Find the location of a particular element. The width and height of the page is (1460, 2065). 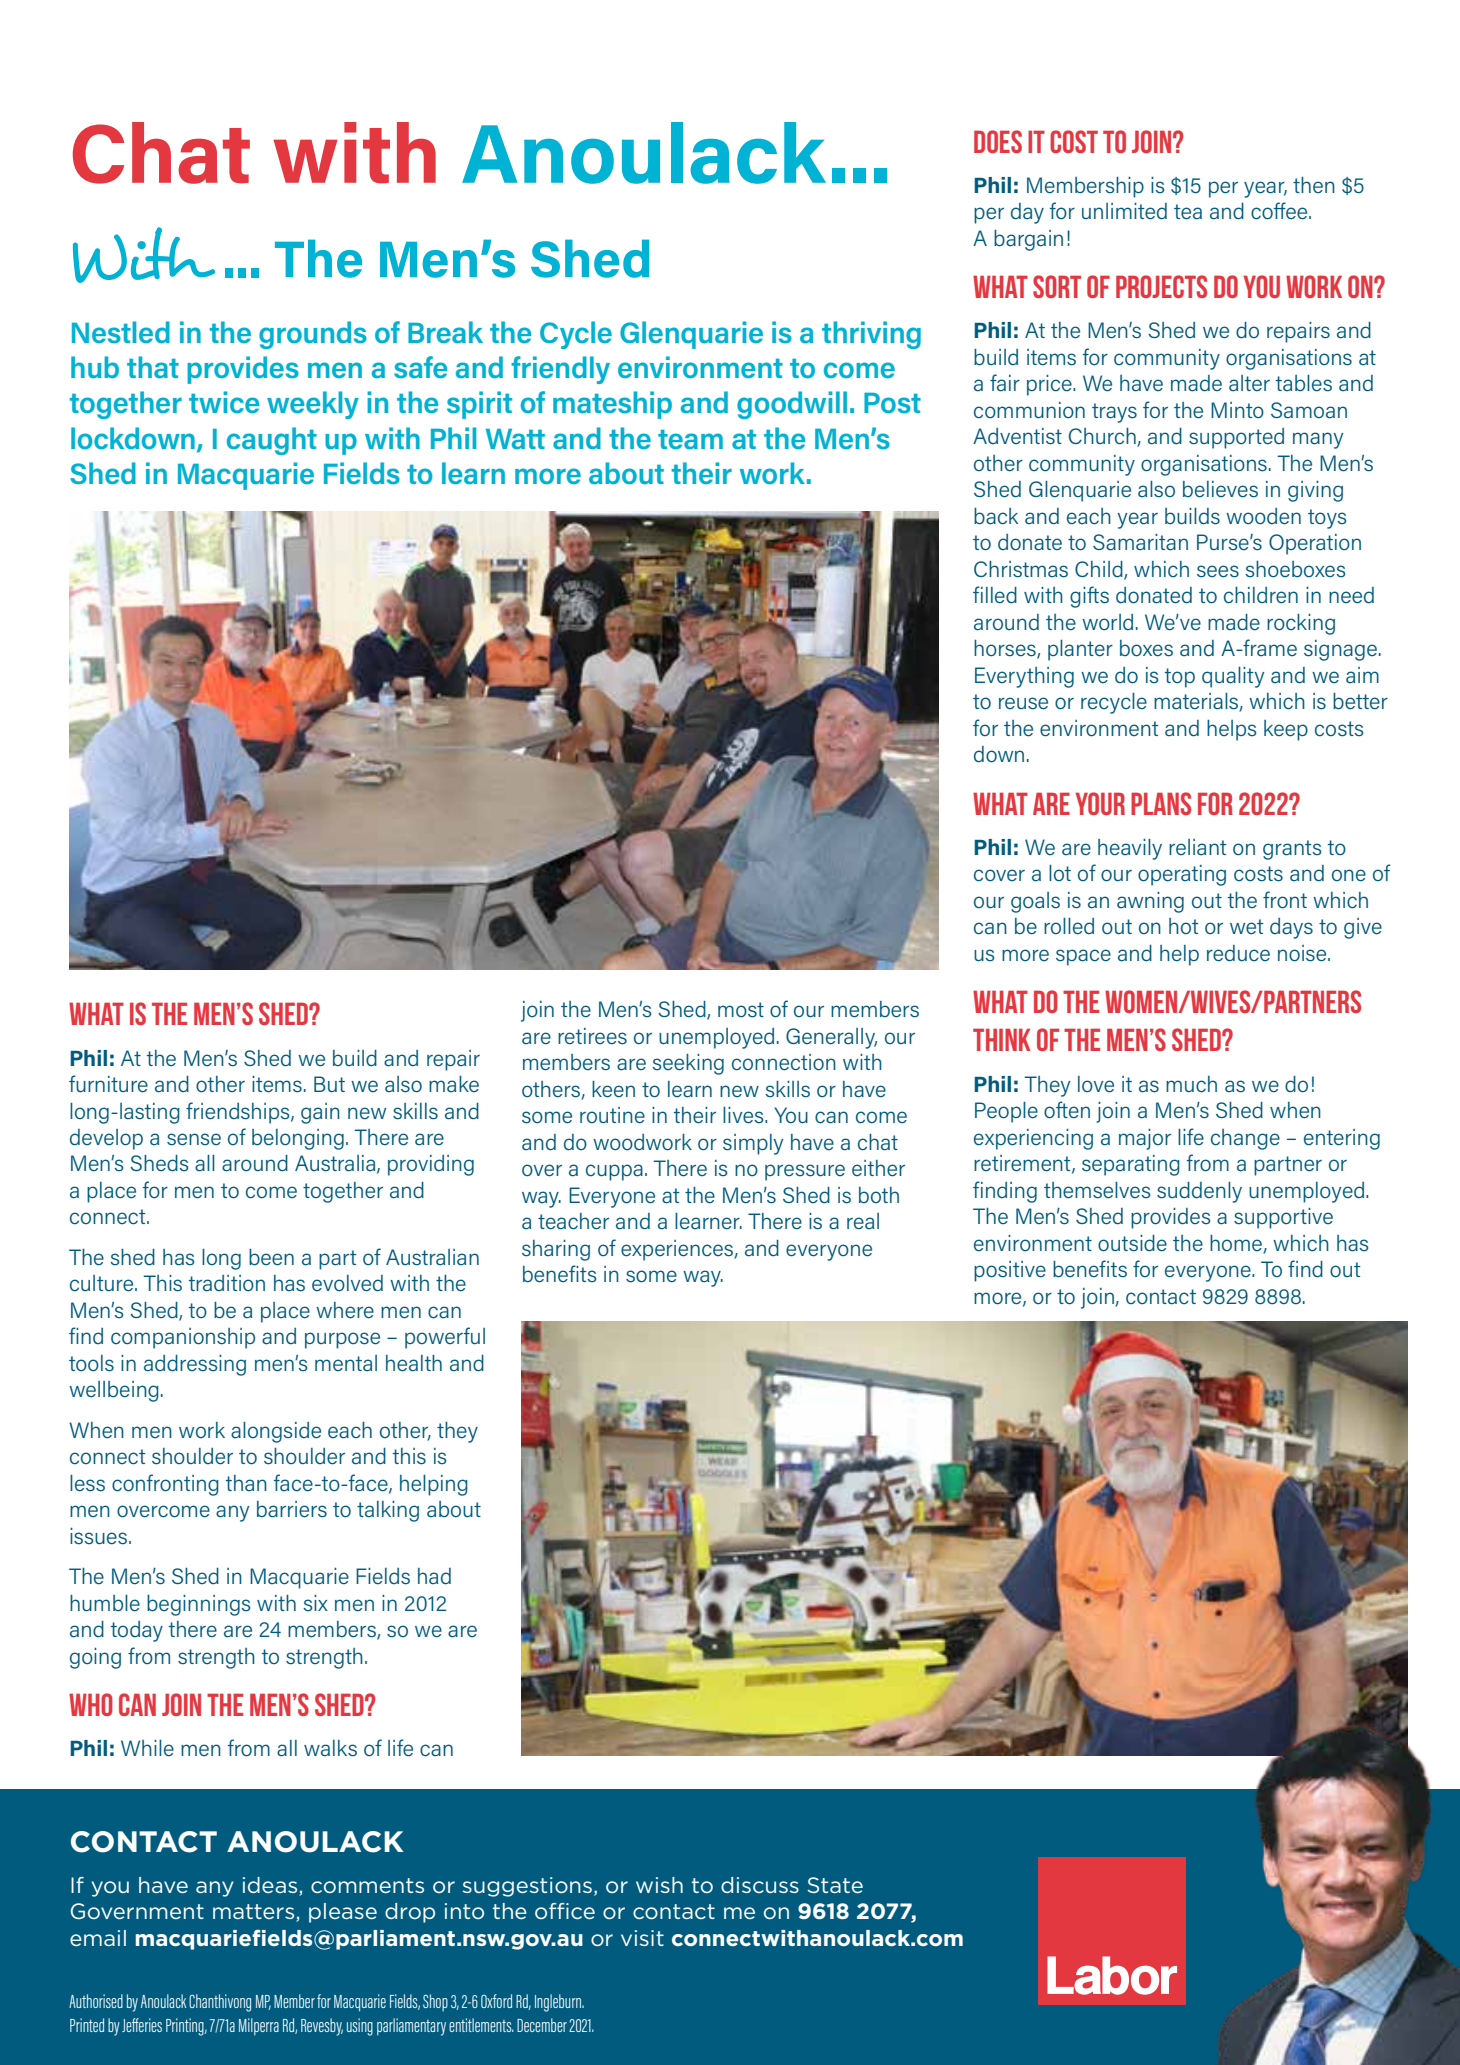

thriving is located at coordinates (871, 335).
